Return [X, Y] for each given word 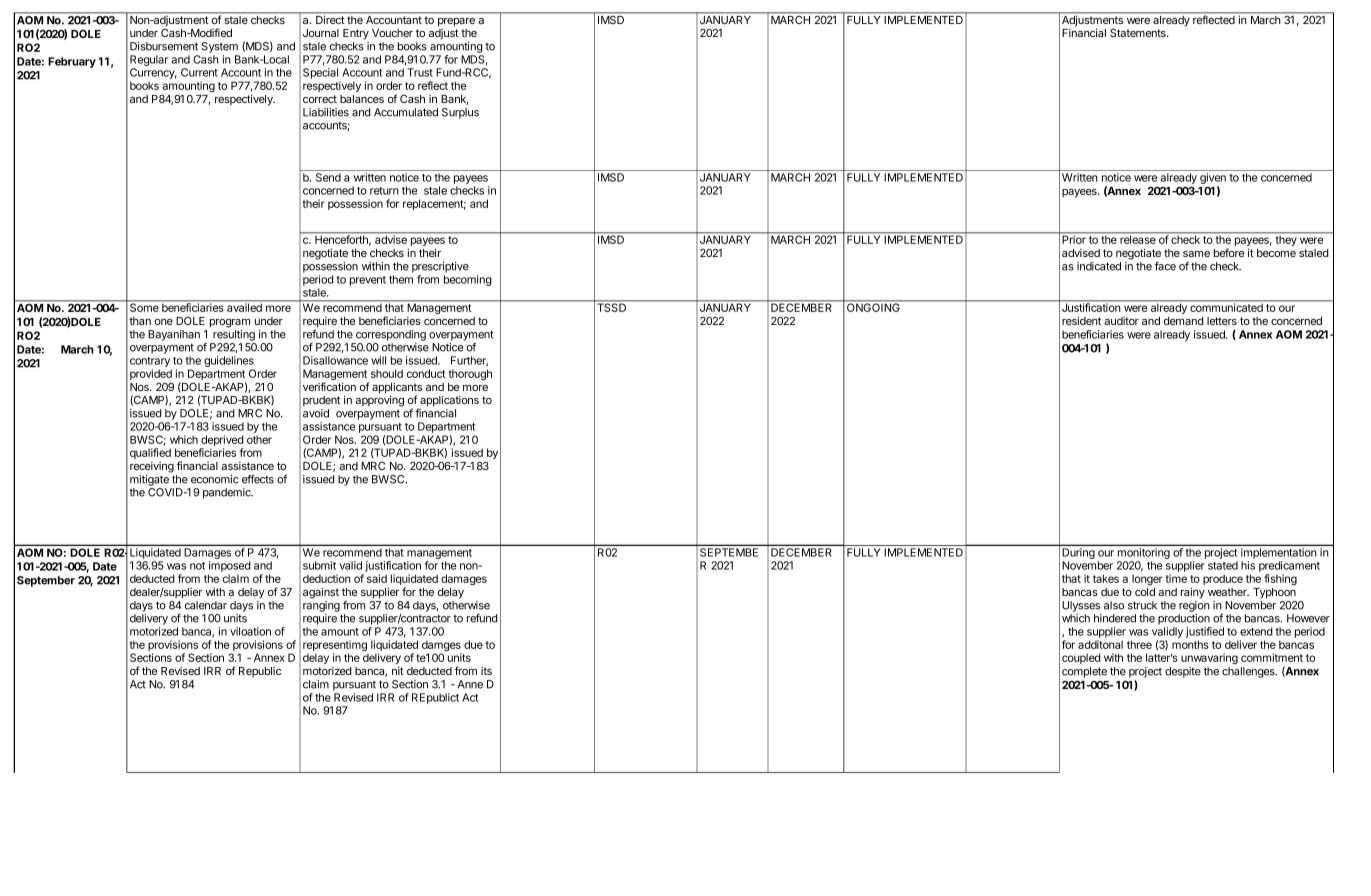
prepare [456, 22]
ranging [321, 606]
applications [448, 402]
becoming [468, 280]
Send [328, 177]
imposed [230, 566]
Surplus [460, 113]
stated [1223, 565]
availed [244, 307]
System [219, 47]
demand [1184, 321]
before [1229, 252]
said [377, 578]
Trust [420, 72]
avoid [316, 413]
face [1165, 266]
